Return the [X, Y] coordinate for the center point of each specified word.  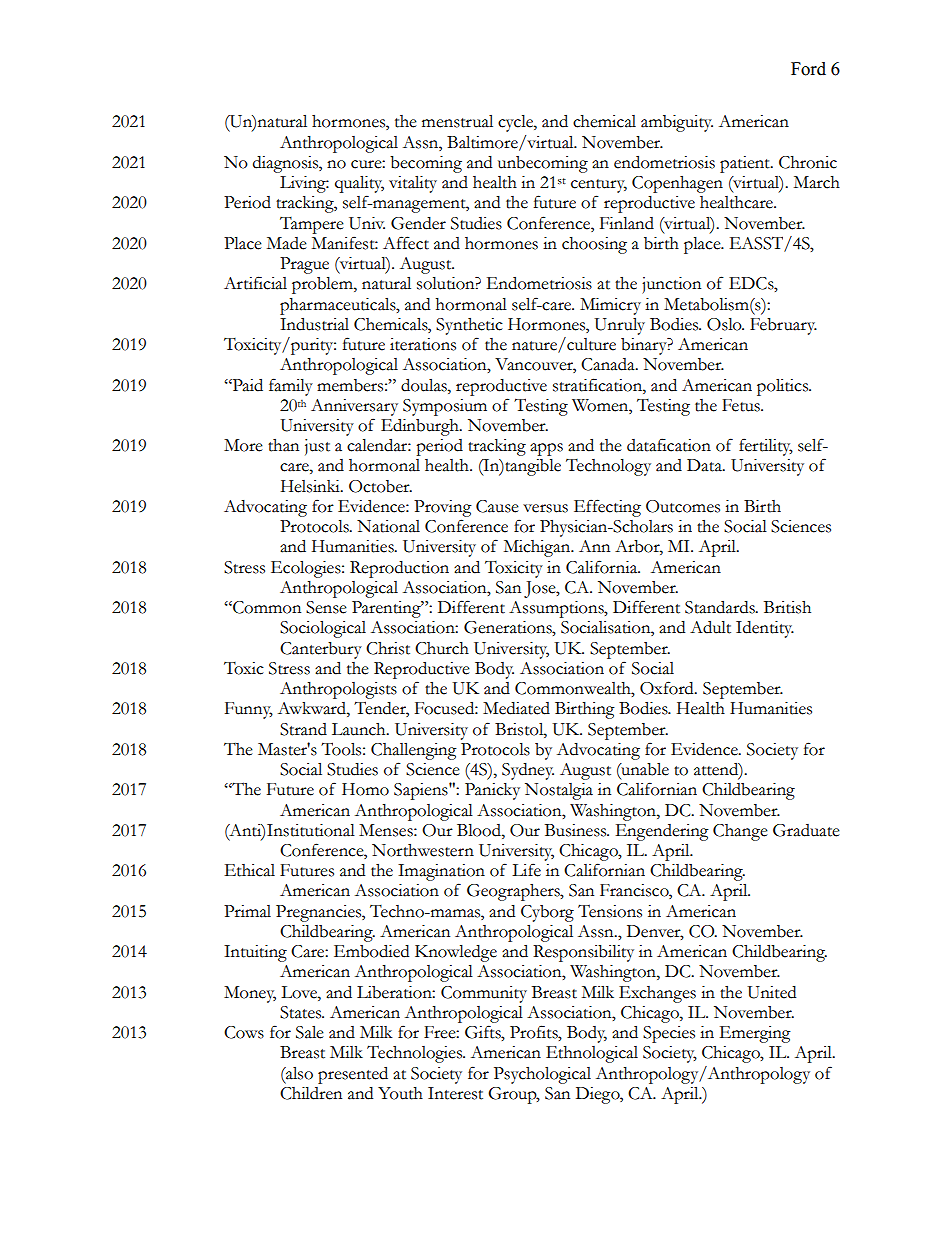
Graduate [806, 830]
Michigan [538, 548]
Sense [326, 607]
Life [526, 870]
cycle [516, 123]
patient [746, 164]
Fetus [742, 405]
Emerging [755, 1034]
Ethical [249, 870]
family [291, 387]
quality [359, 184]
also [298, 1073]
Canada [609, 364]
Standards [721, 607]
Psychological [542, 1075]
